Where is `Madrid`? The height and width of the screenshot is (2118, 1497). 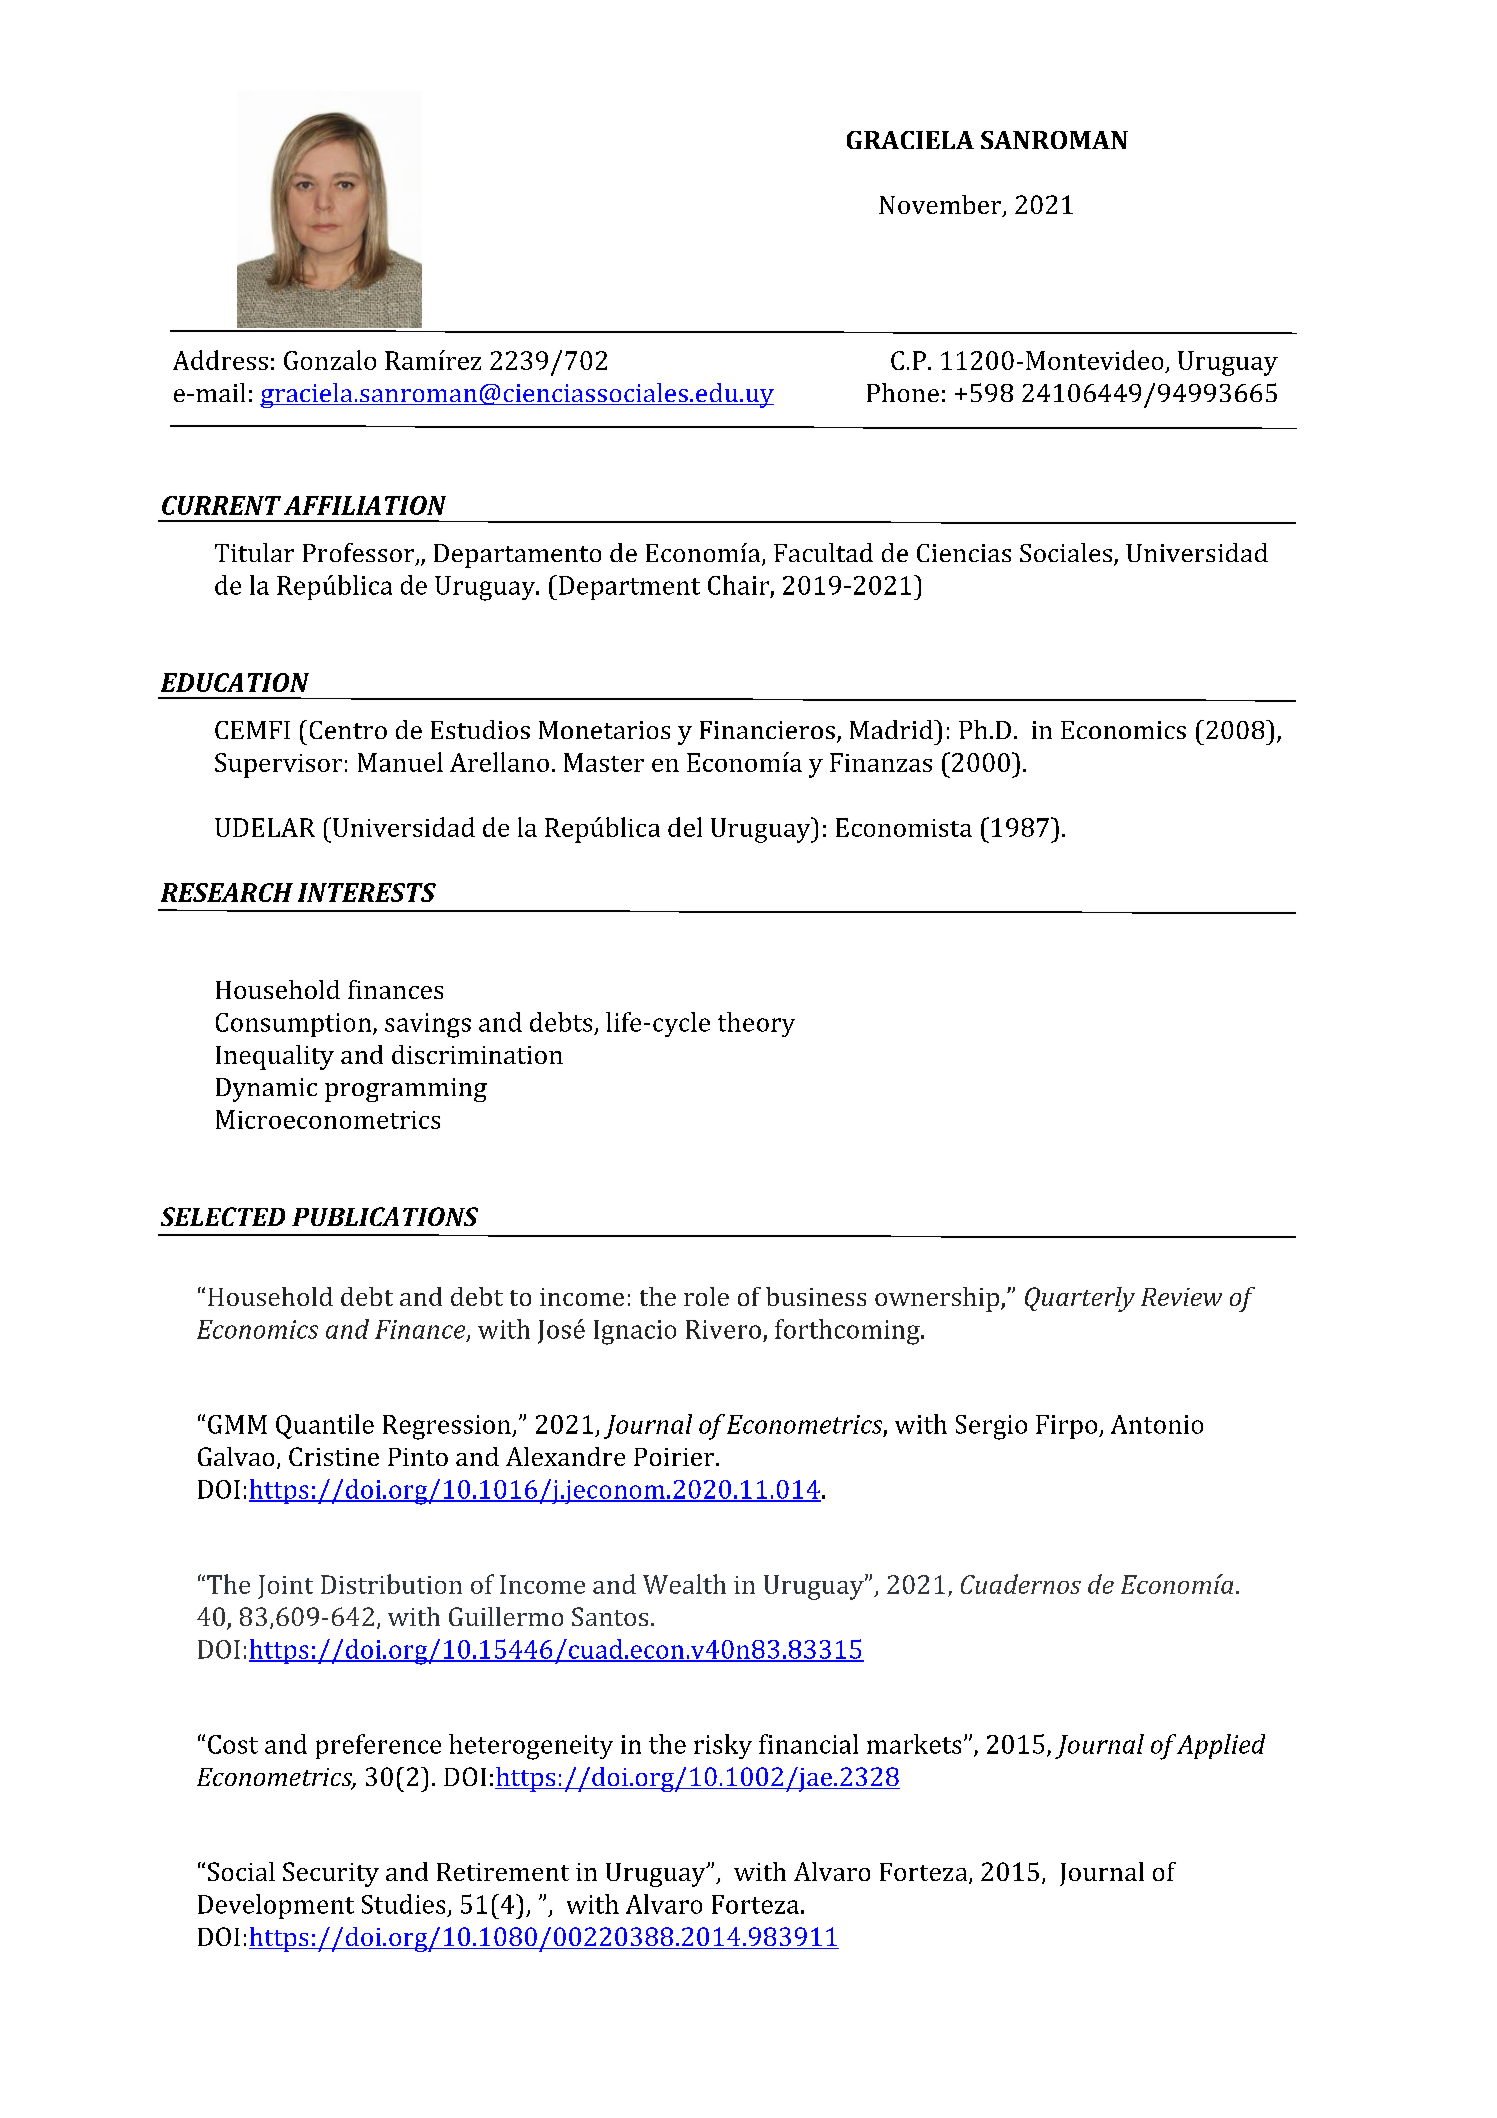 Madrid is located at coordinates (892, 729).
